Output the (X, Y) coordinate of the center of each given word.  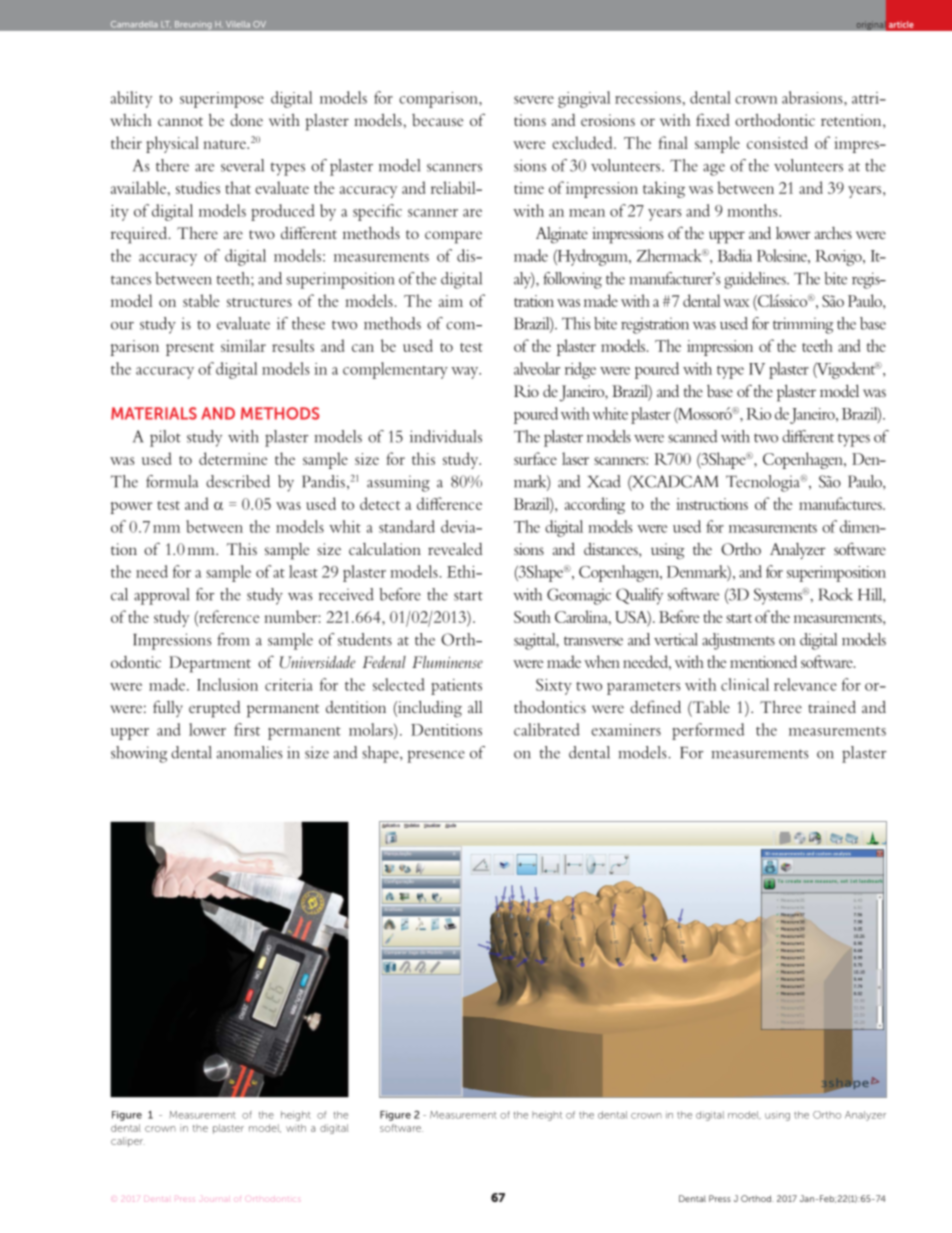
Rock (835, 594)
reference (228, 616)
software (401, 1128)
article (901, 24)
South (532, 616)
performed (708, 731)
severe (534, 100)
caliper (128, 1142)
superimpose (222, 100)
